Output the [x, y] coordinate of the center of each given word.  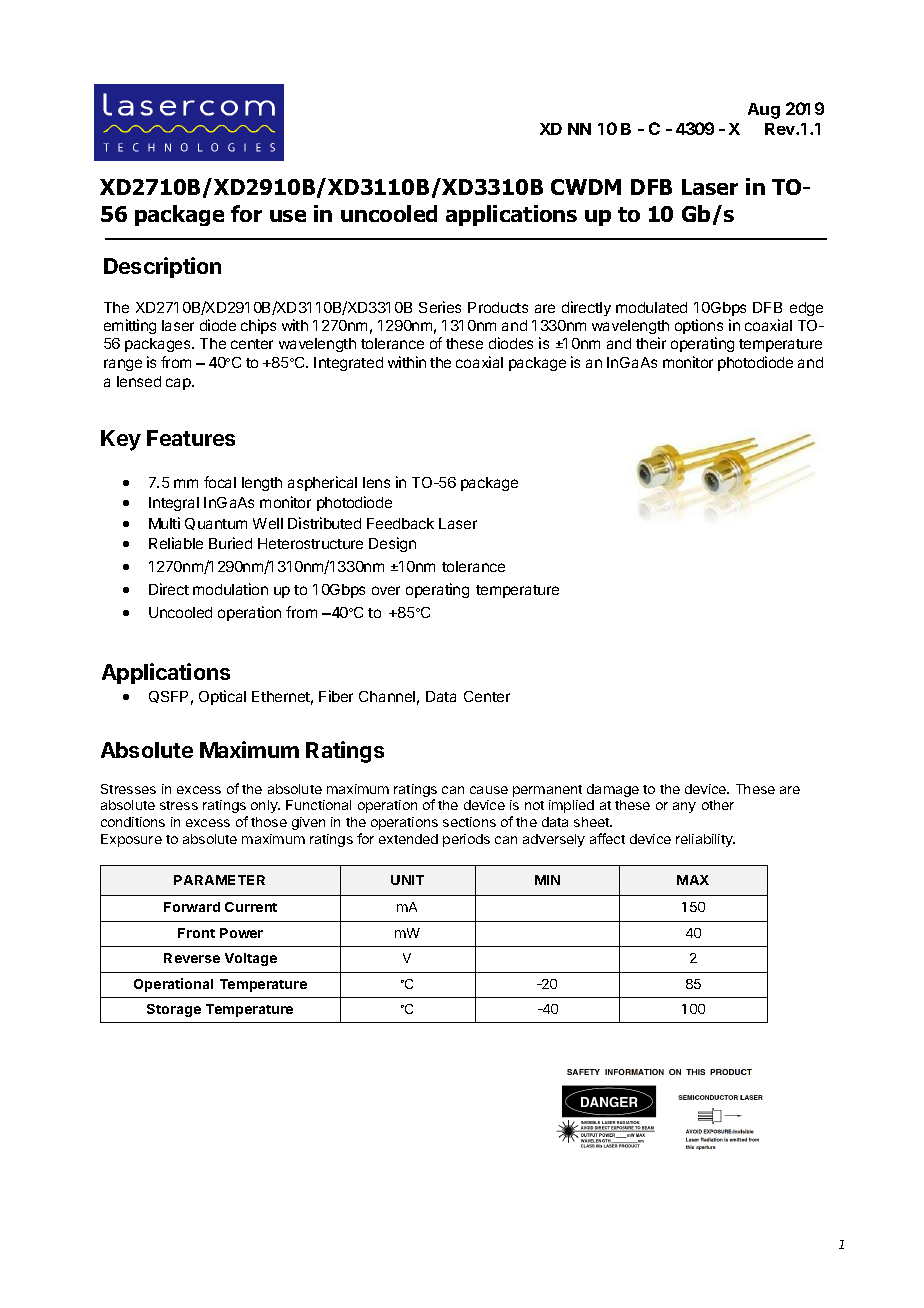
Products [498, 307]
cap [179, 384]
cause [489, 790]
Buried [230, 543]
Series [440, 307]
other [718, 805]
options [699, 326]
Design [392, 544]
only [265, 806]
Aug [764, 111]
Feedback [400, 523]
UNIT [407, 880]
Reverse [192, 958]
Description [162, 267]
